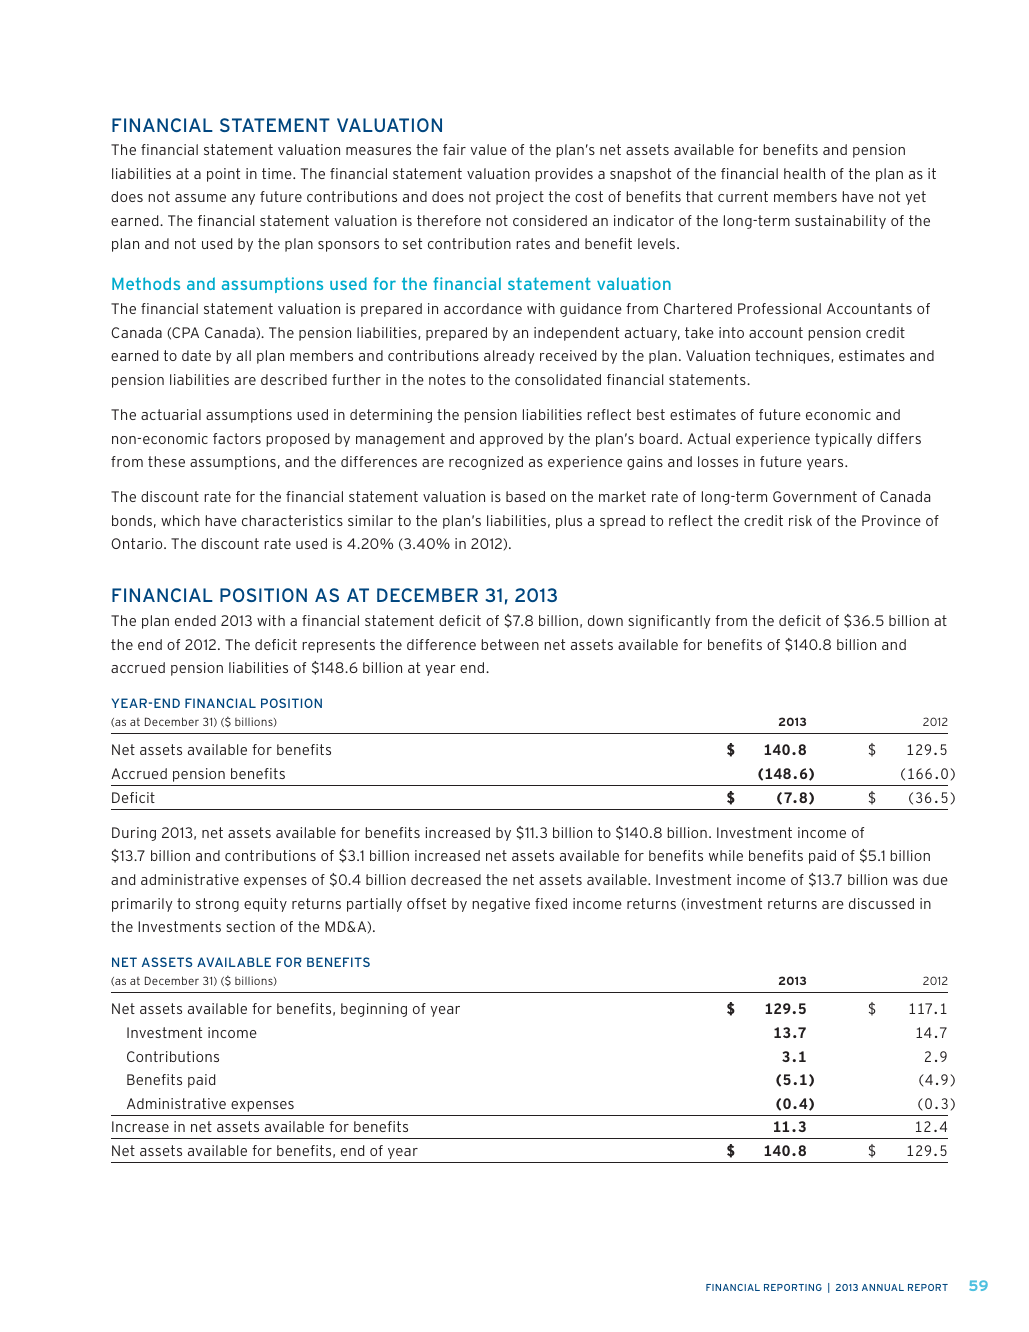  I want to click on while, so click(726, 855).
